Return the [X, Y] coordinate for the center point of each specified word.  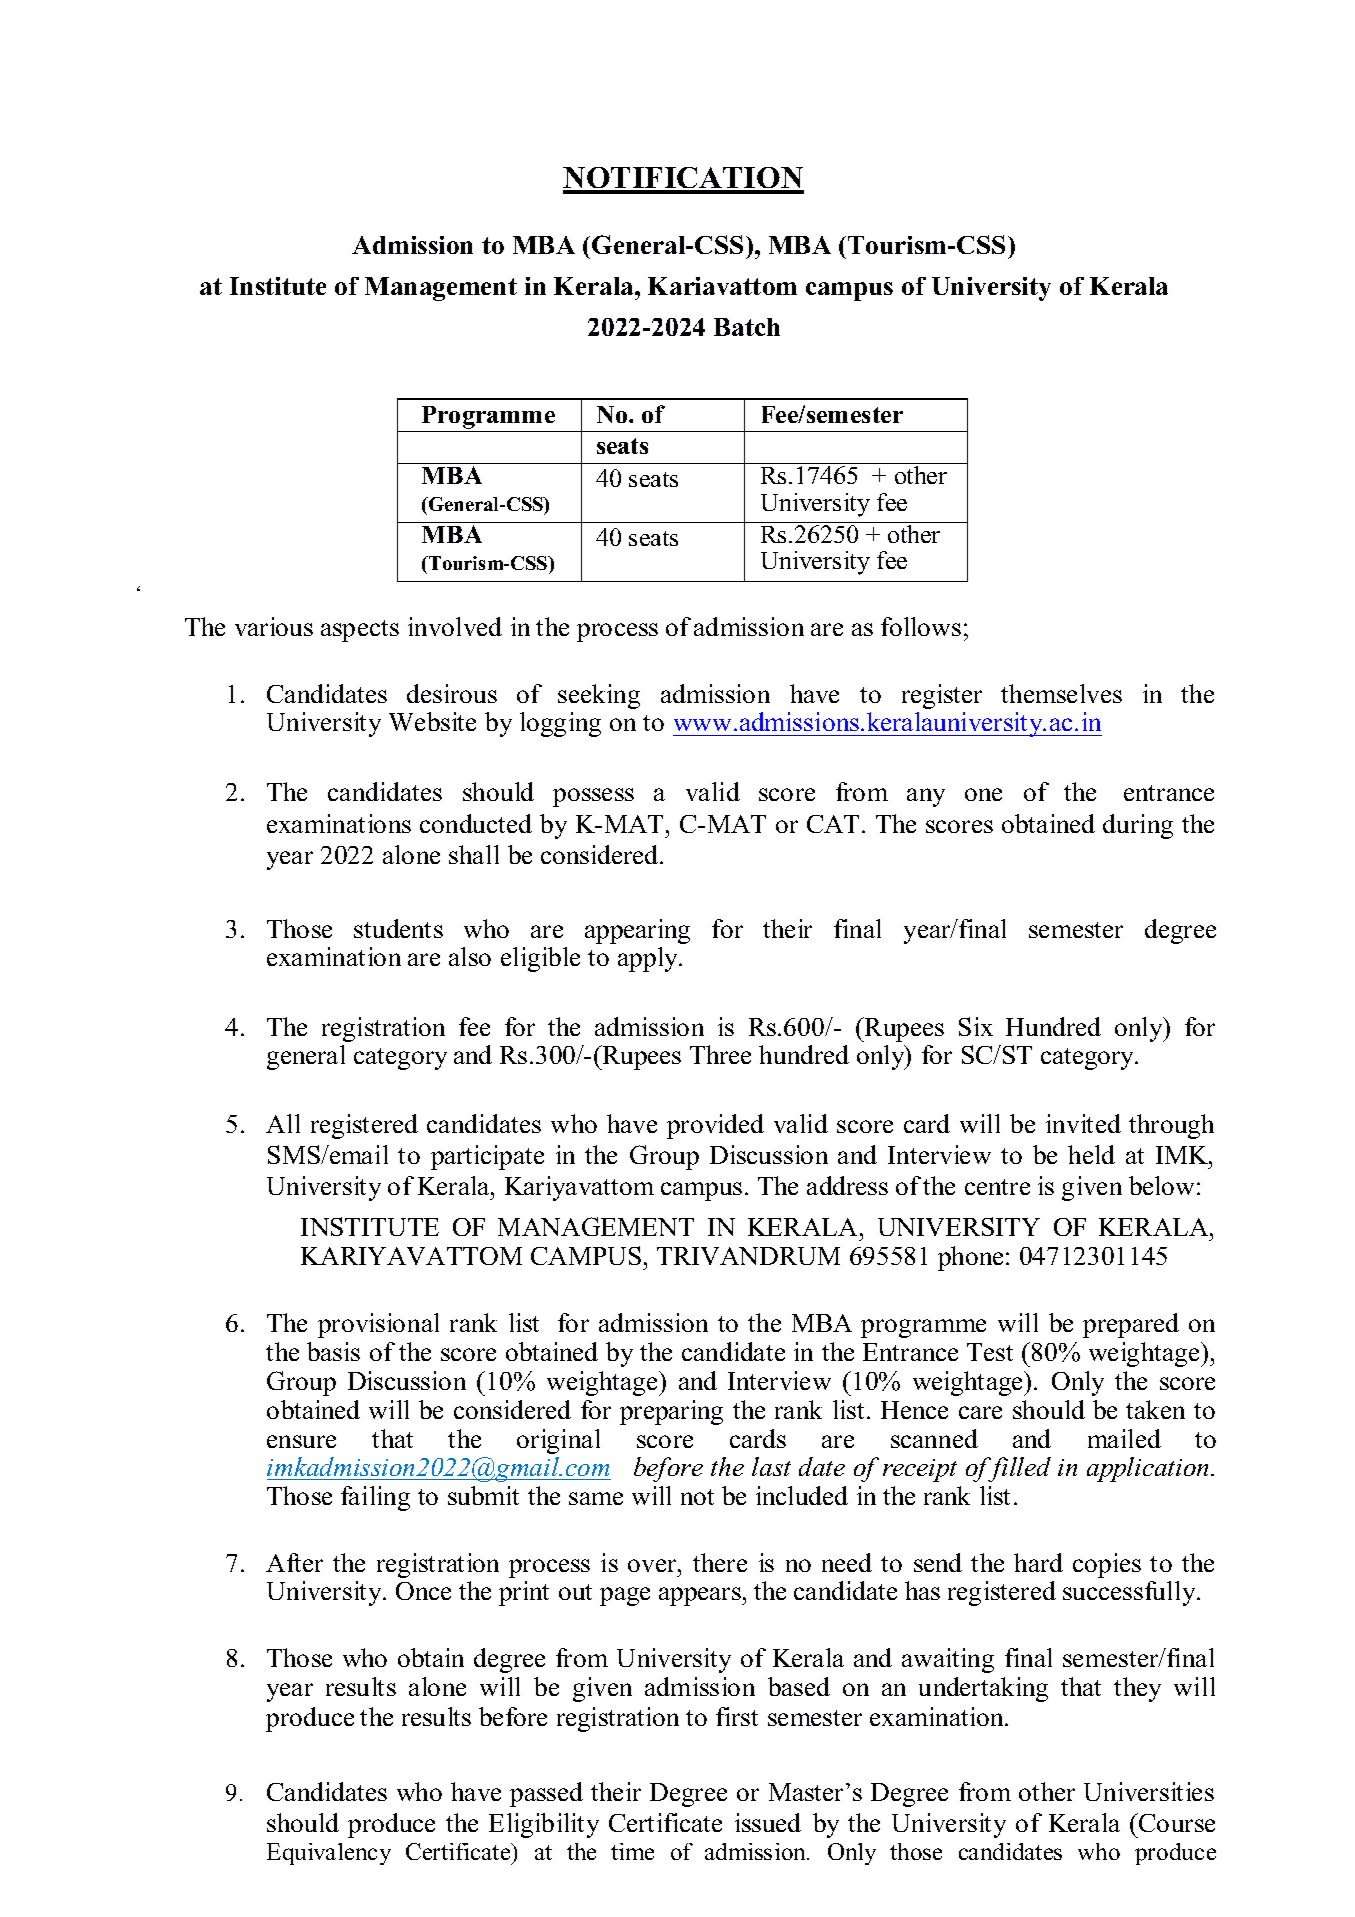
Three [720, 1054]
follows [921, 626]
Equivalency [329, 1854]
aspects [360, 631]
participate [487, 1157]
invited [1083, 1123]
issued [768, 1822]
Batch [747, 327]
